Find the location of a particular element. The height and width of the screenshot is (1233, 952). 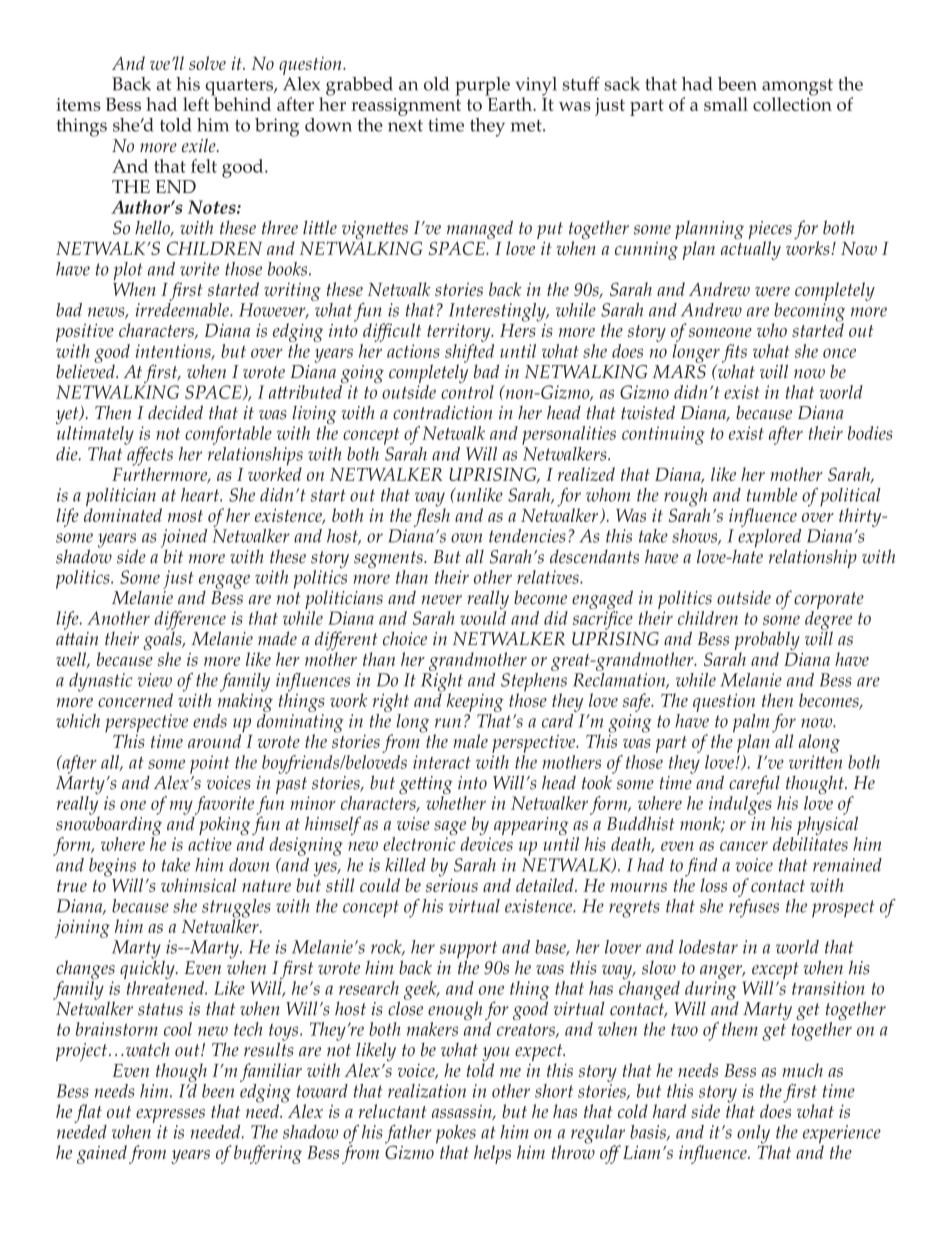

pokes is located at coordinates (457, 1135).
